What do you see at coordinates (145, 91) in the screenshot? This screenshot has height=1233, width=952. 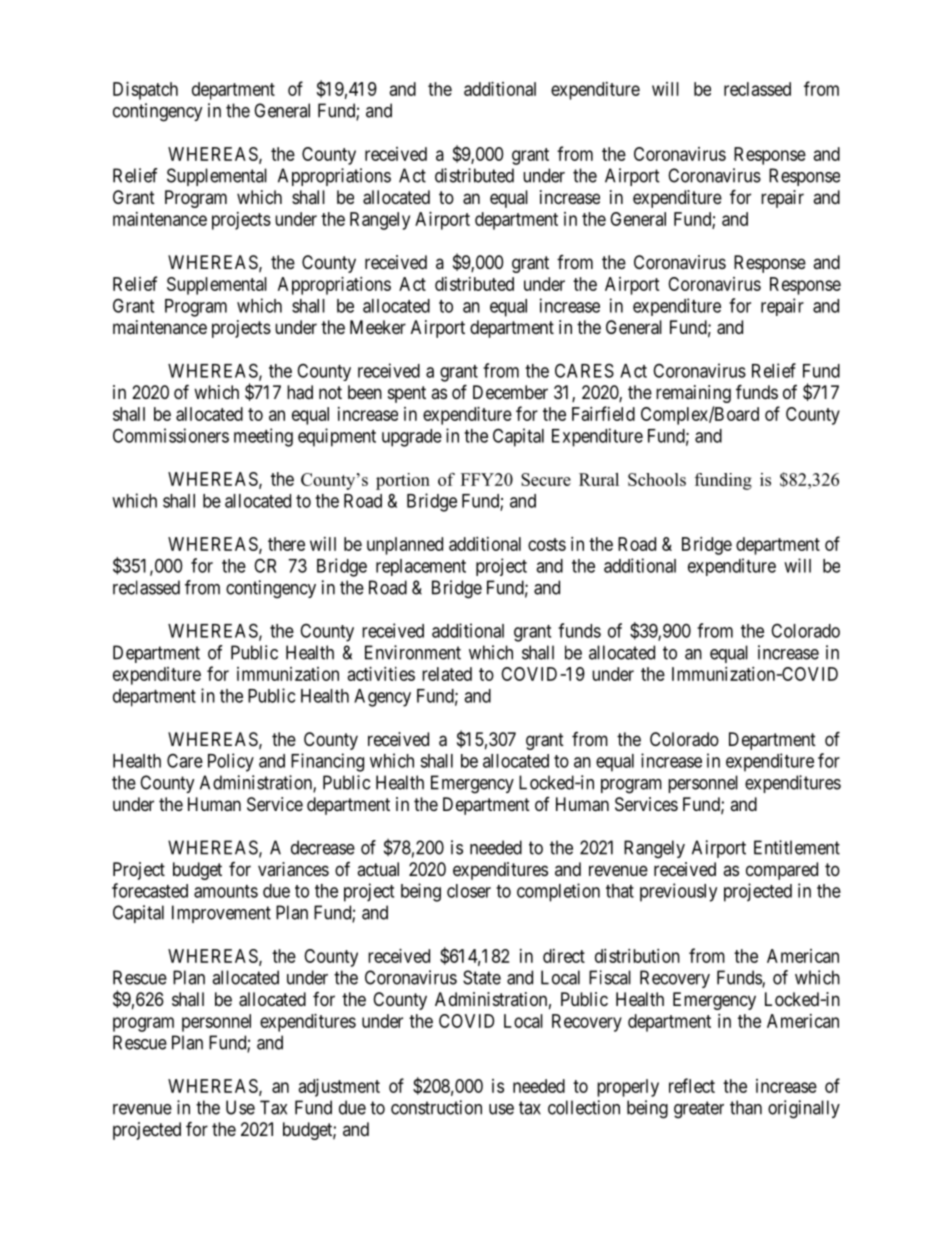 I see `Dispatch` at bounding box center [145, 91].
